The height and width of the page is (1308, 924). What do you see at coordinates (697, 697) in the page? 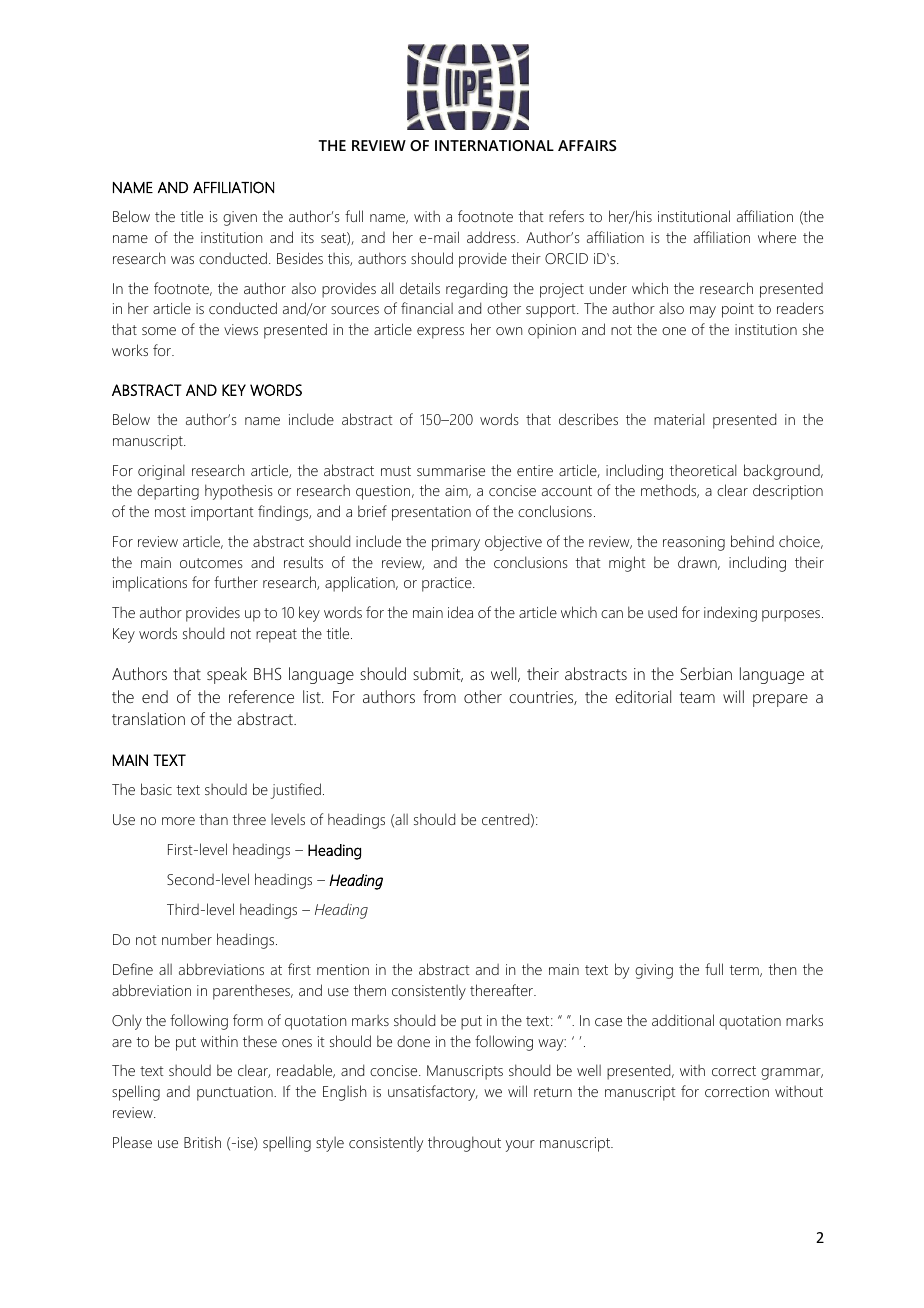
I see `team` at bounding box center [697, 697].
